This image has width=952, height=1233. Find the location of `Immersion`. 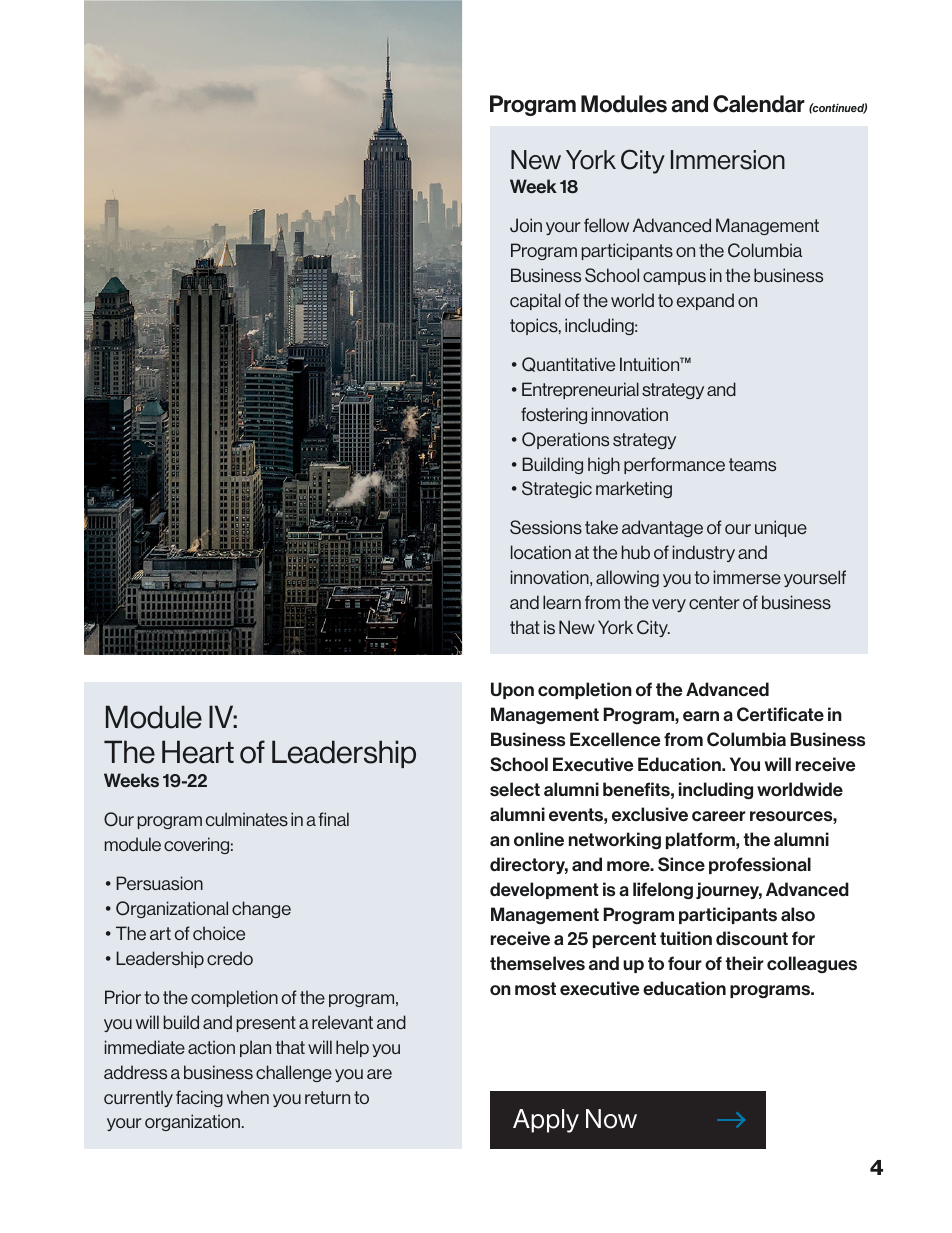

Immersion is located at coordinates (728, 160).
